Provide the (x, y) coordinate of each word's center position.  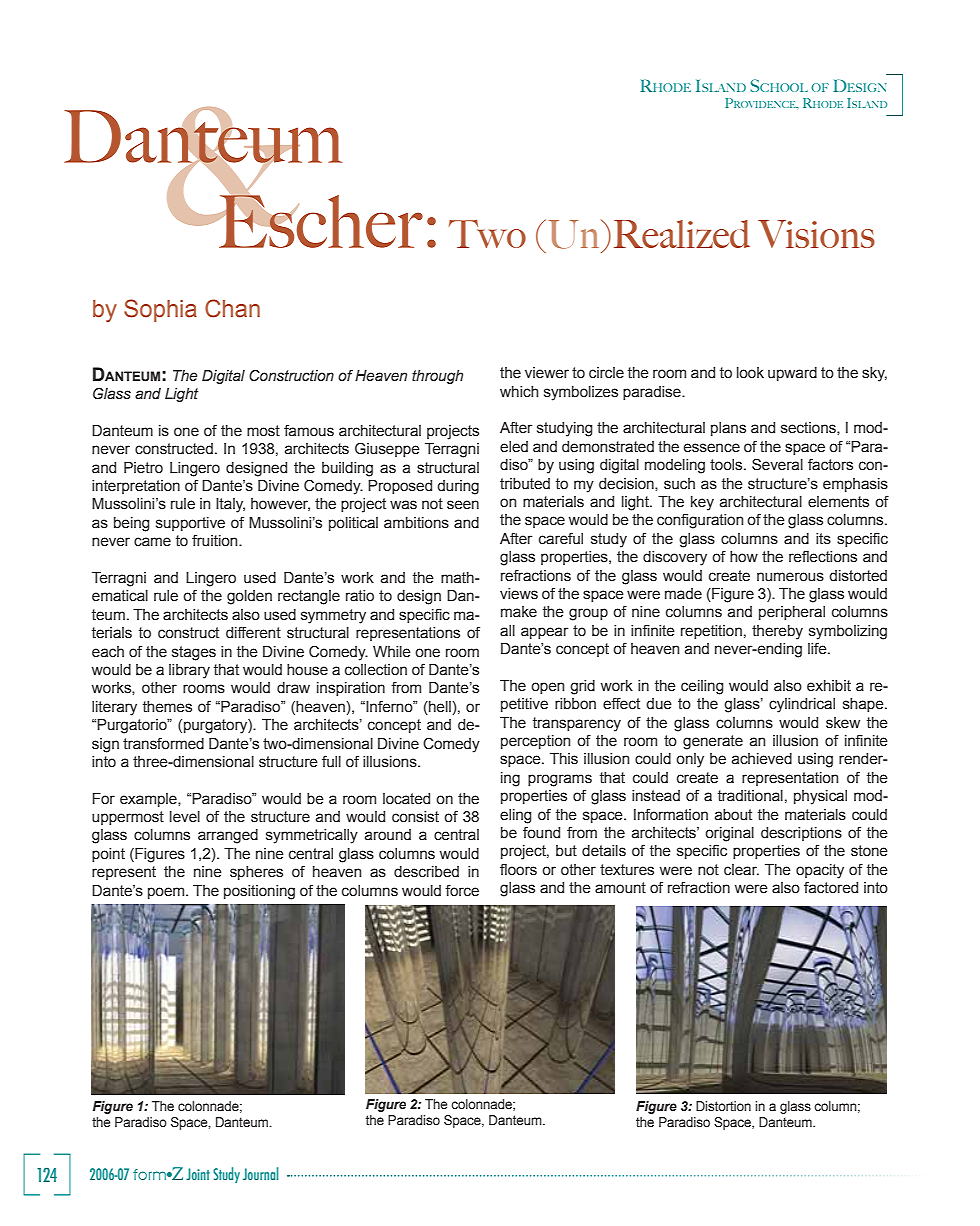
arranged (228, 836)
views (519, 594)
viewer (547, 373)
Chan (232, 308)
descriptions (801, 834)
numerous (790, 577)
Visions (816, 234)
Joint (198, 1174)
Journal (261, 1173)
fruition (216, 540)
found (541, 832)
